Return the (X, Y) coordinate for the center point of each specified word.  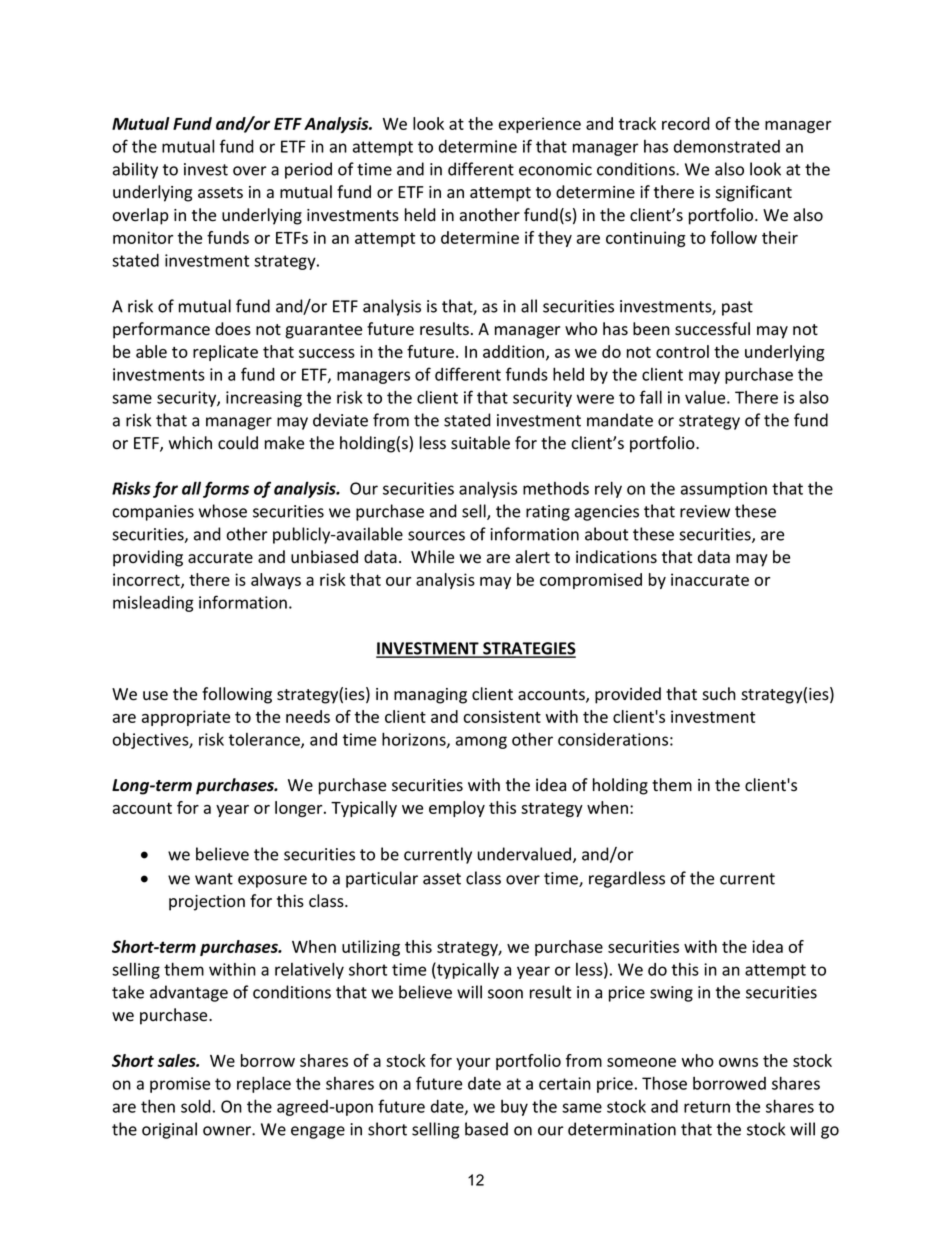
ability (135, 170)
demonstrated (727, 146)
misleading (153, 603)
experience (540, 125)
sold (196, 1106)
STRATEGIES (528, 649)
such (719, 694)
